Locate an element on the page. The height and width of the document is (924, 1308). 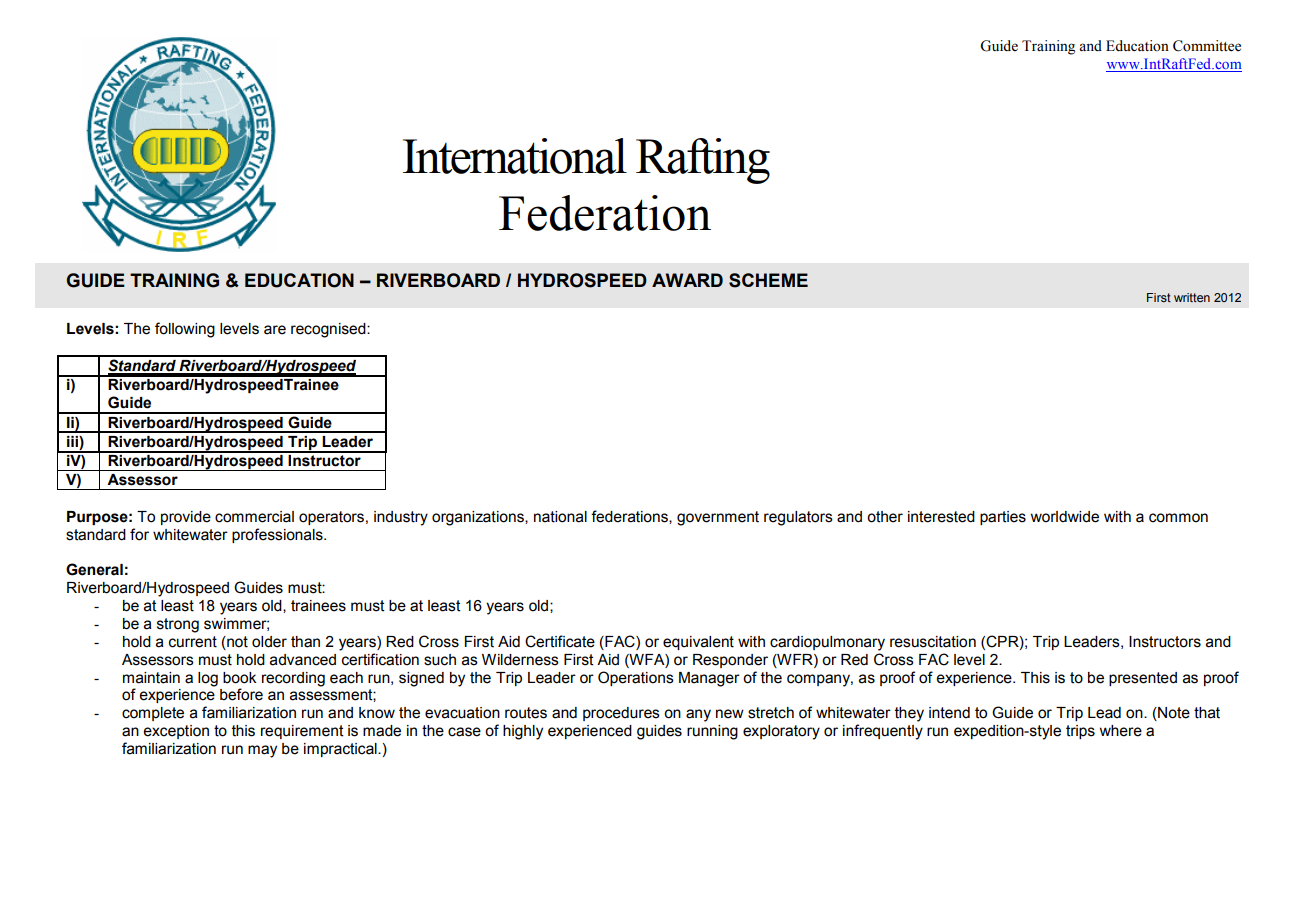
procedures is located at coordinates (621, 714).
